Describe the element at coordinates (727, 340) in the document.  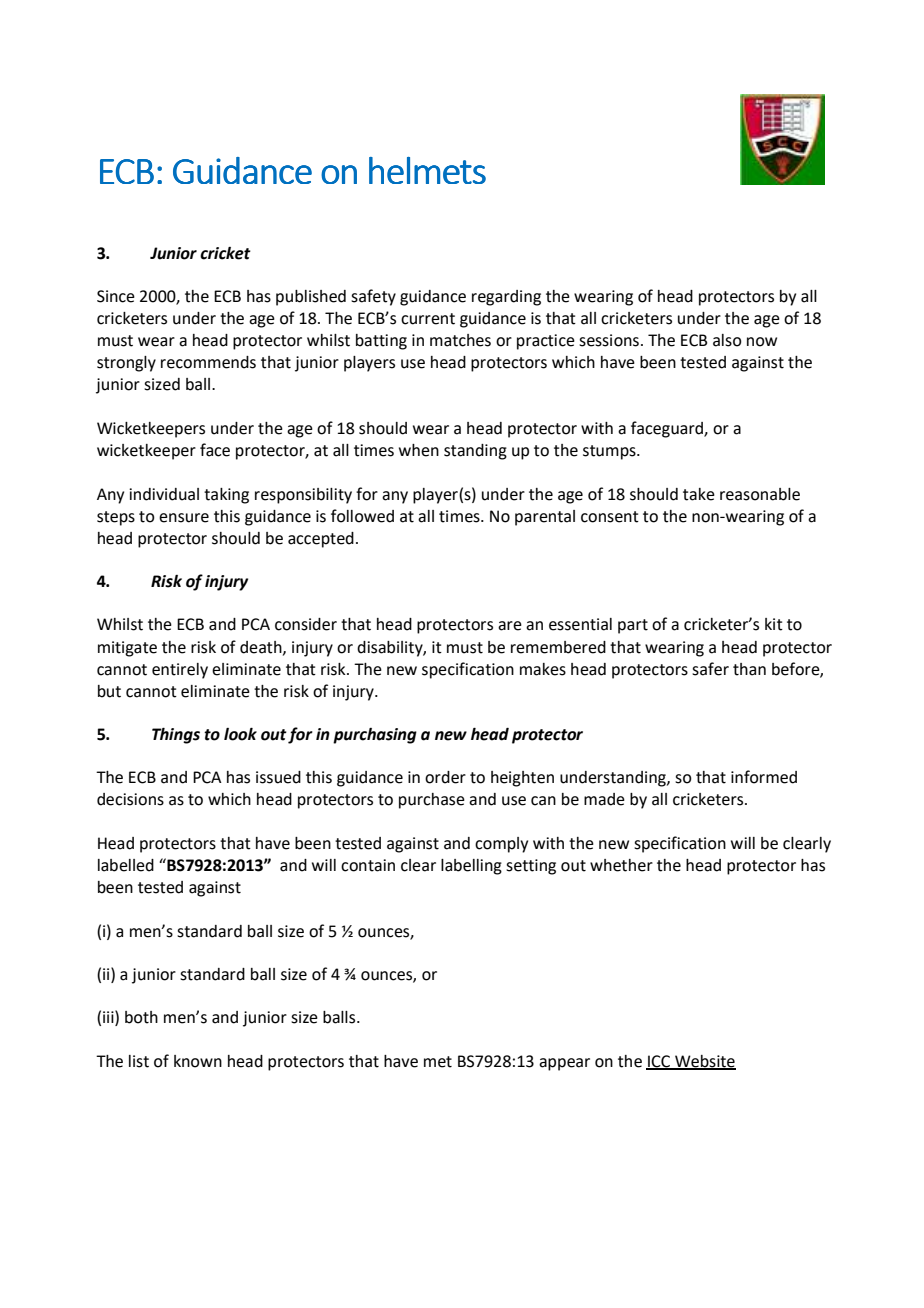
I see `also` at that location.
